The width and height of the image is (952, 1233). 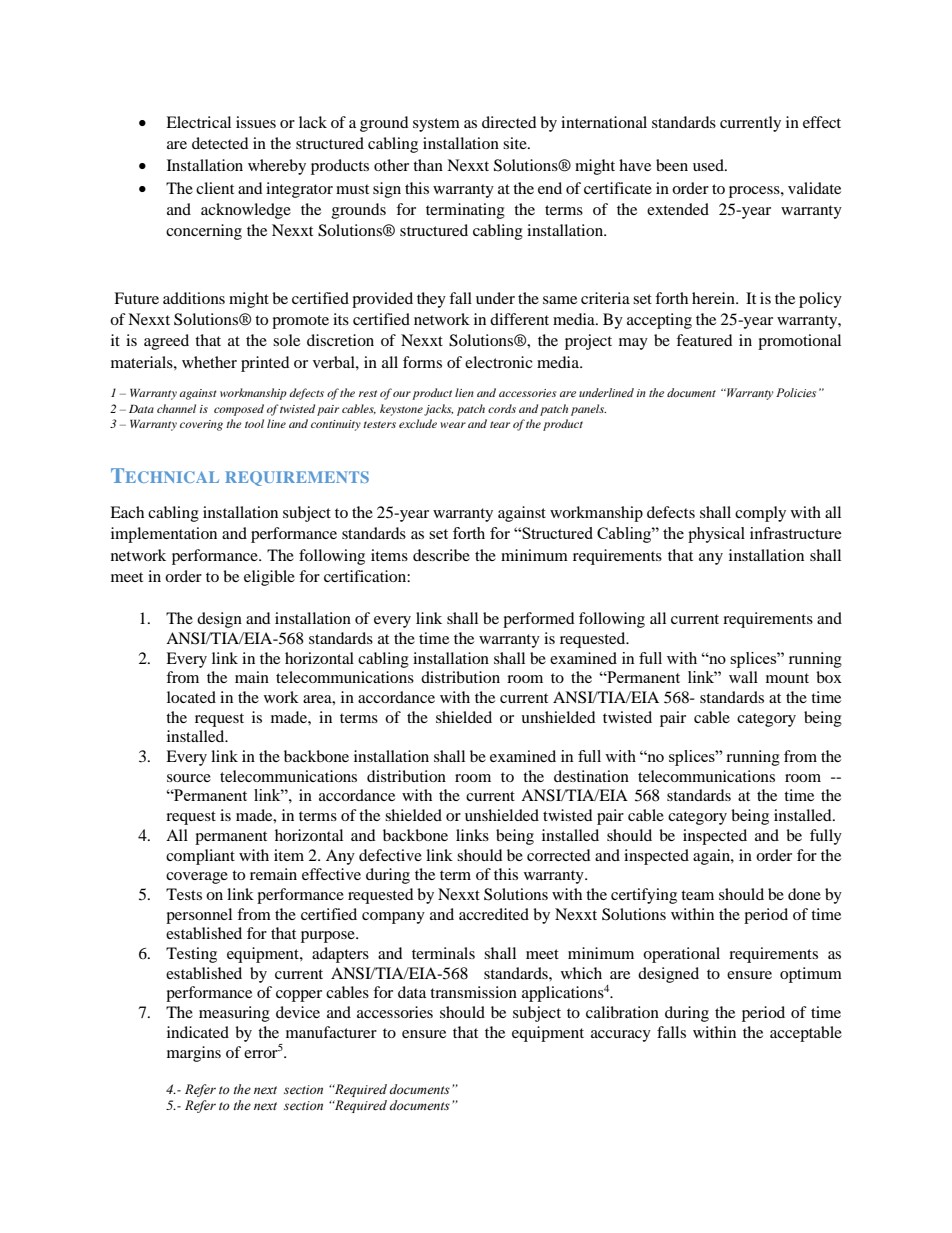 I want to click on electronic, so click(x=499, y=362).
